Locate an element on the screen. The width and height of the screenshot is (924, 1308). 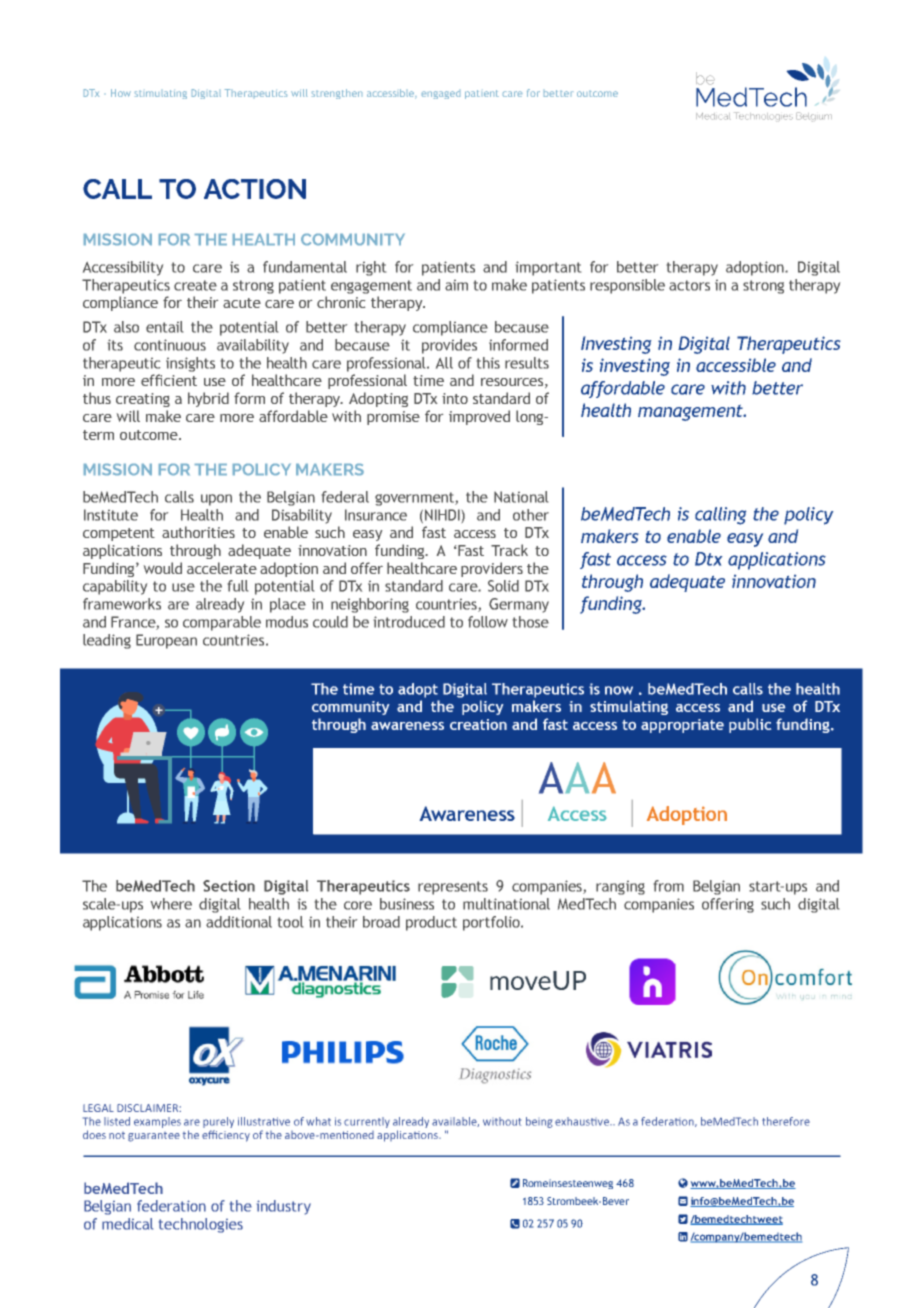
provides is located at coordinates (449, 346).
